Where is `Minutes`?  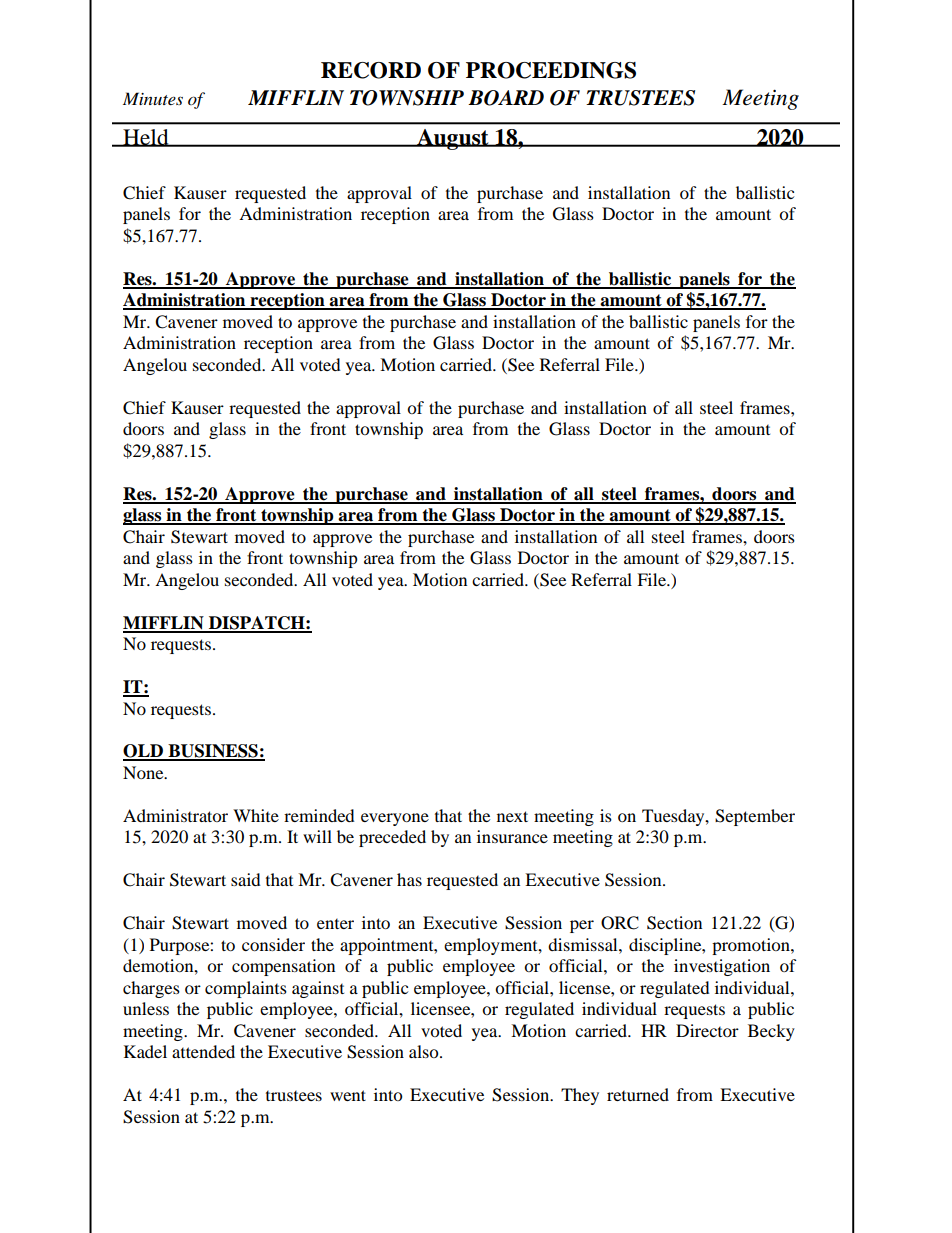 Minutes is located at coordinates (153, 98).
